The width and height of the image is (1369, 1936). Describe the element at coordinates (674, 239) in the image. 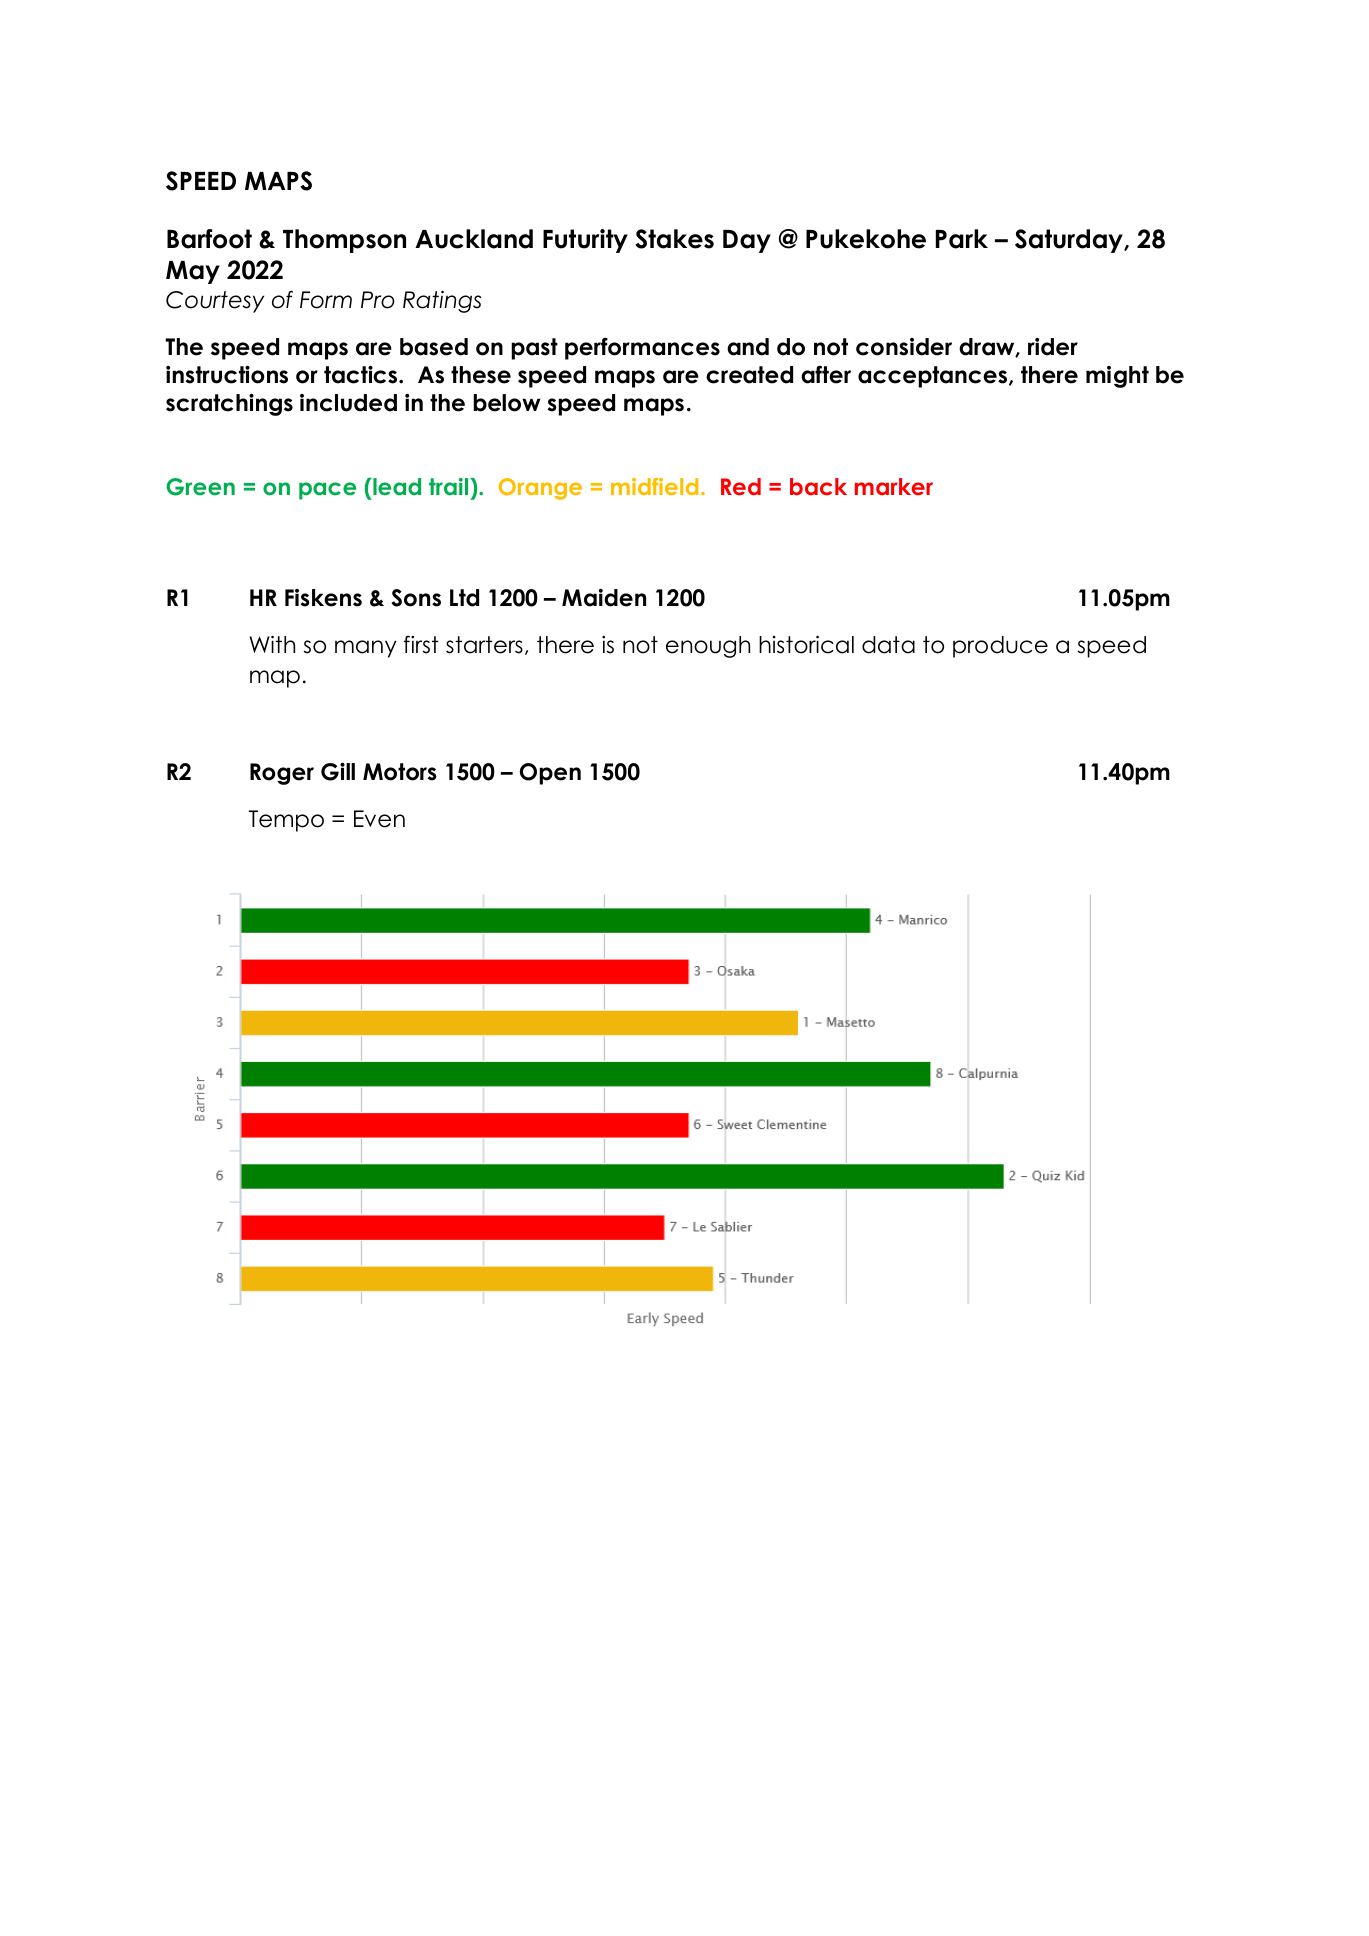

I see `Stakes` at that location.
